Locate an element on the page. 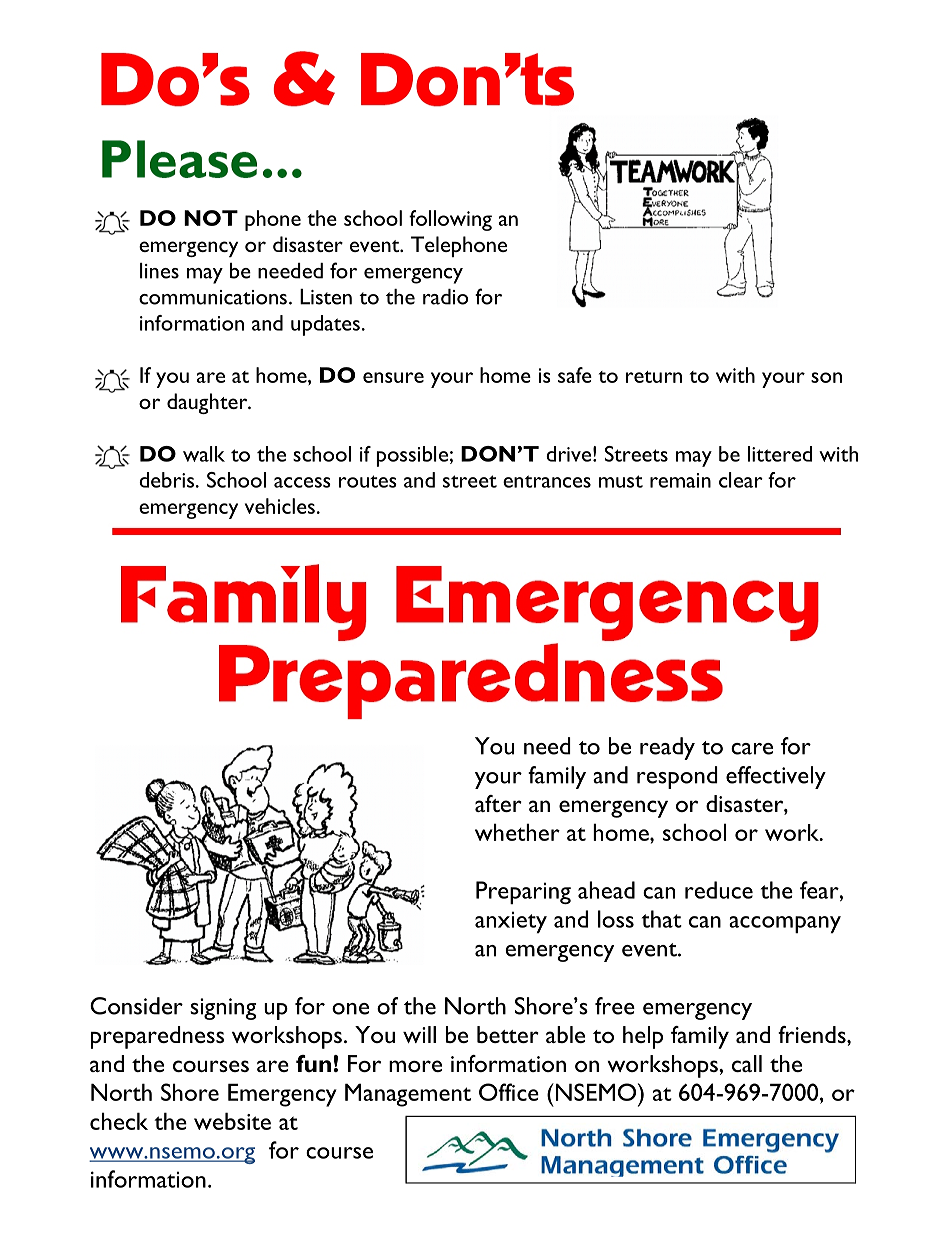  Office is located at coordinates (509, 1092).
